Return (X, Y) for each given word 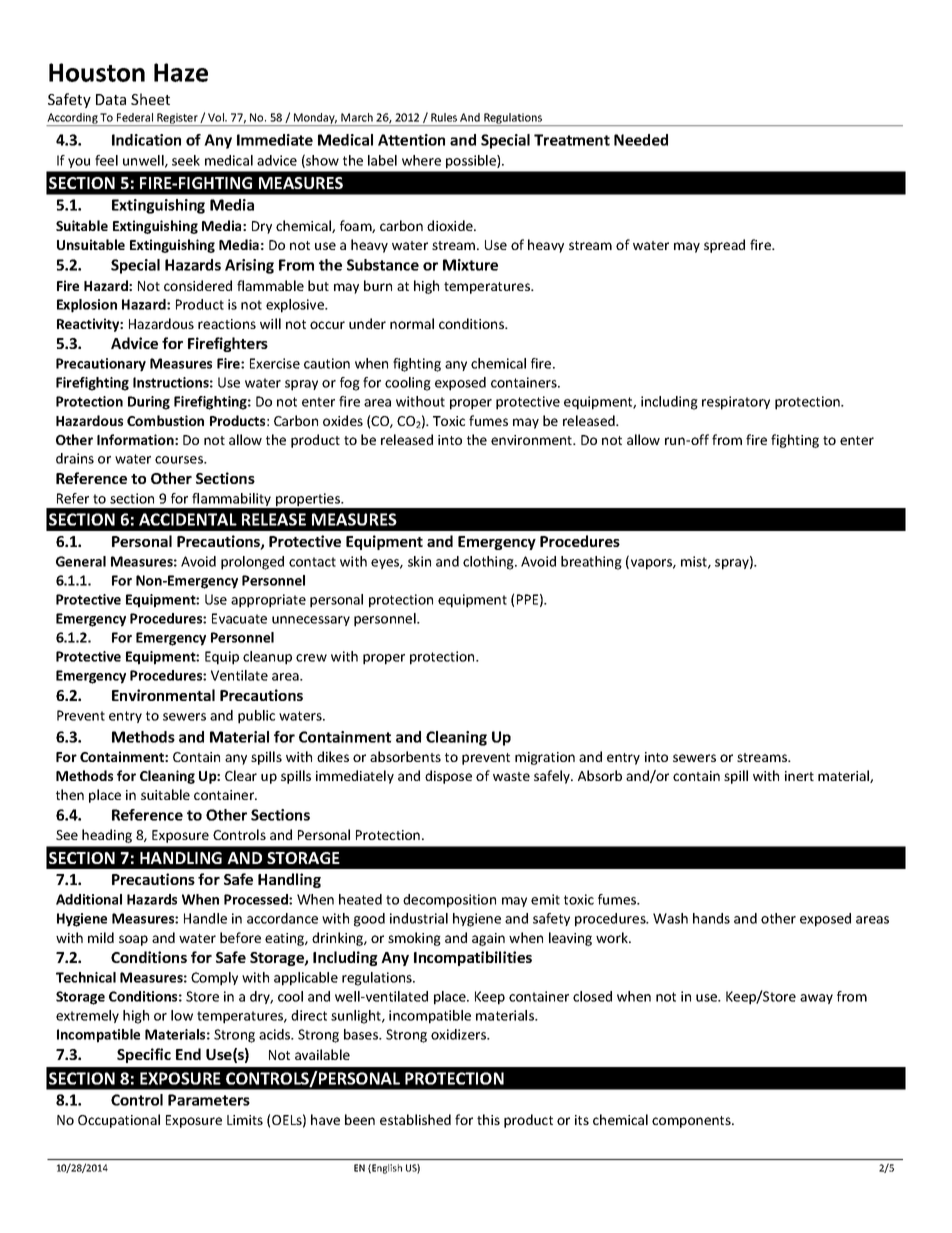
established (415, 1119)
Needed (641, 140)
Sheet (150, 99)
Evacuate (239, 618)
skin (419, 561)
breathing (591, 563)
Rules (444, 117)
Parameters (209, 1100)
